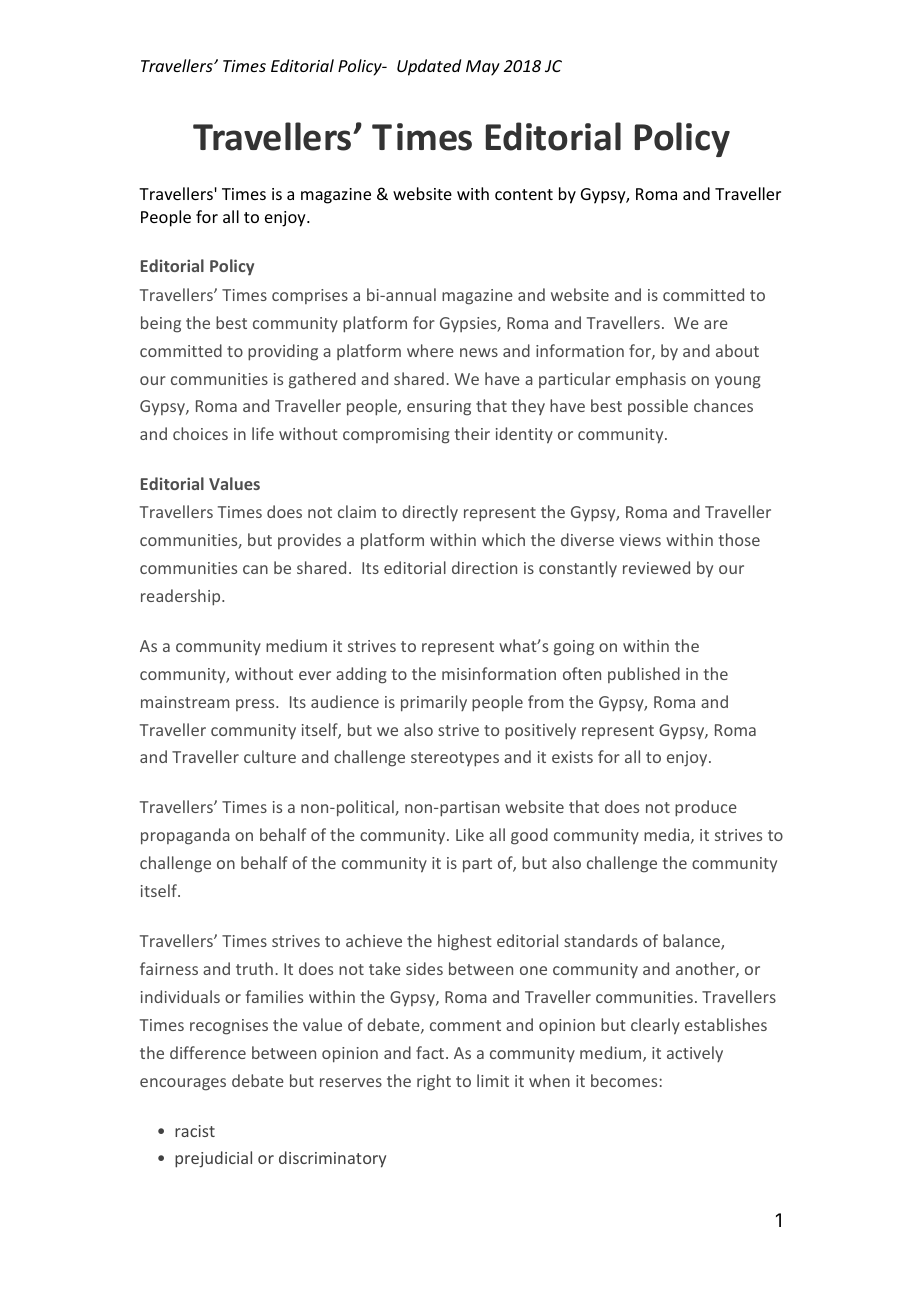  Describe the element at coordinates (182, 597) in the screenshot. I see `readership` at that location.
